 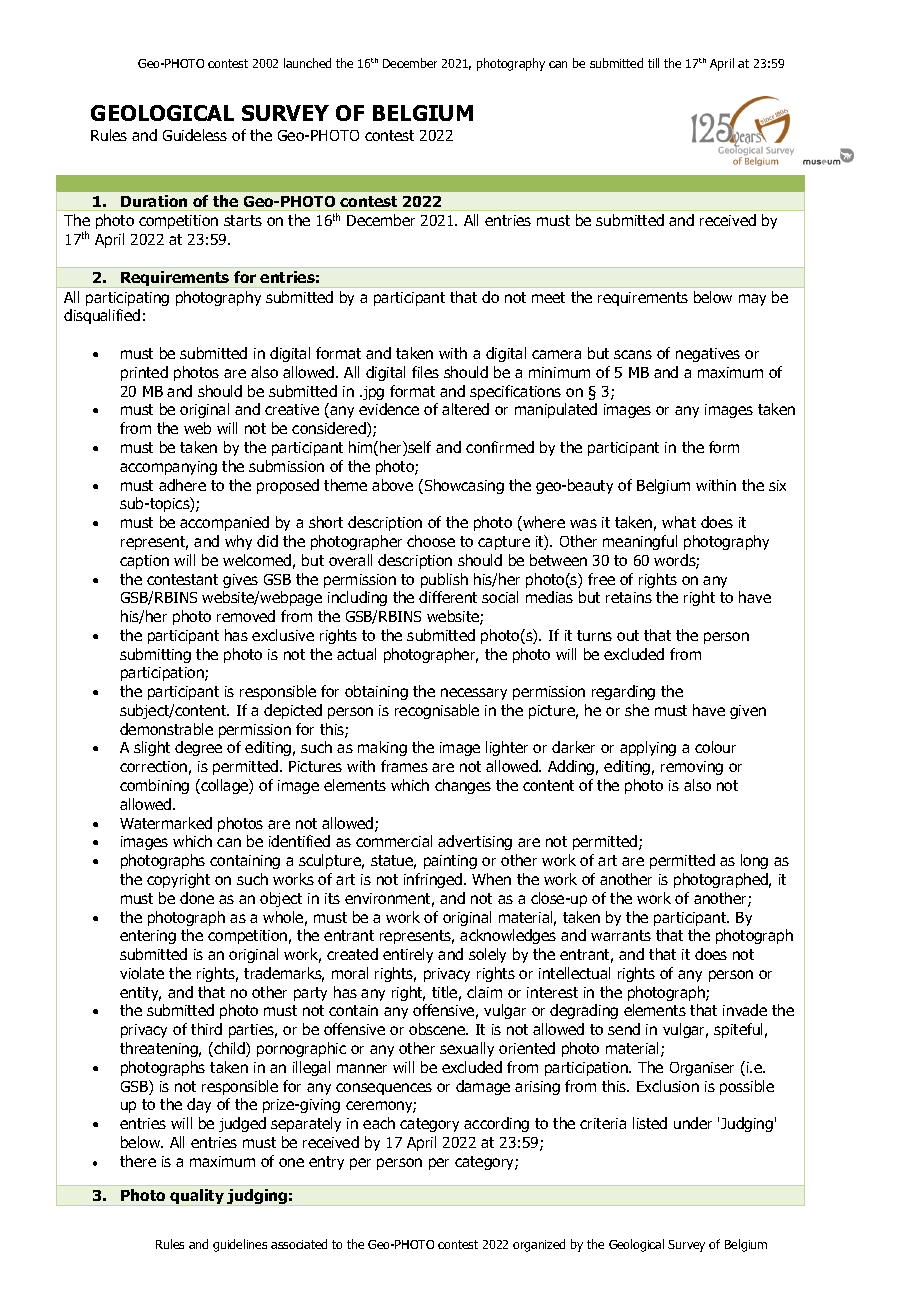 I want to click on painting, so click(x=450, y=862).
